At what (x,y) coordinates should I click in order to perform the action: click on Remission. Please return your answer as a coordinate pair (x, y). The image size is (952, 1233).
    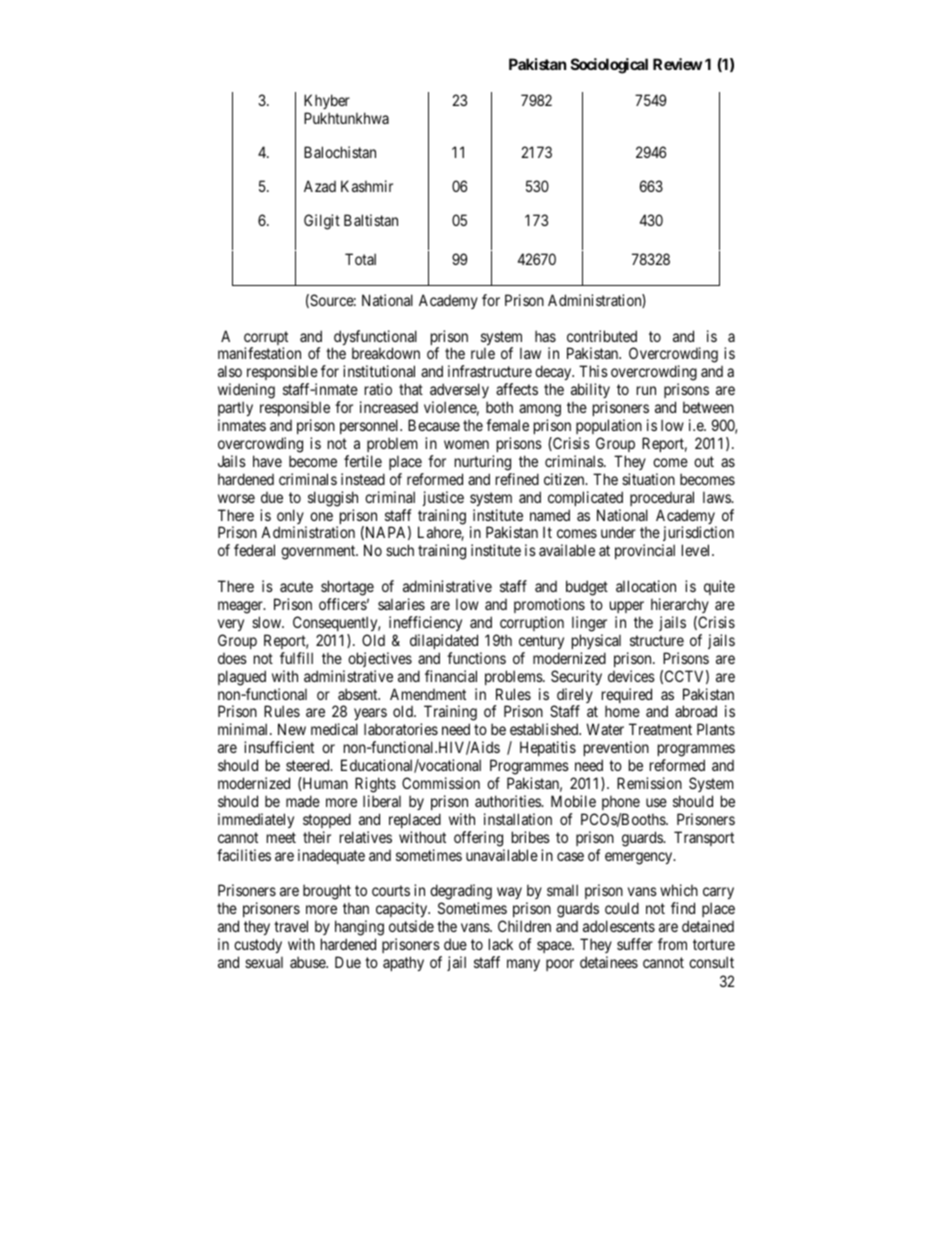
    Looking at the image, I should click on (649, 783).
